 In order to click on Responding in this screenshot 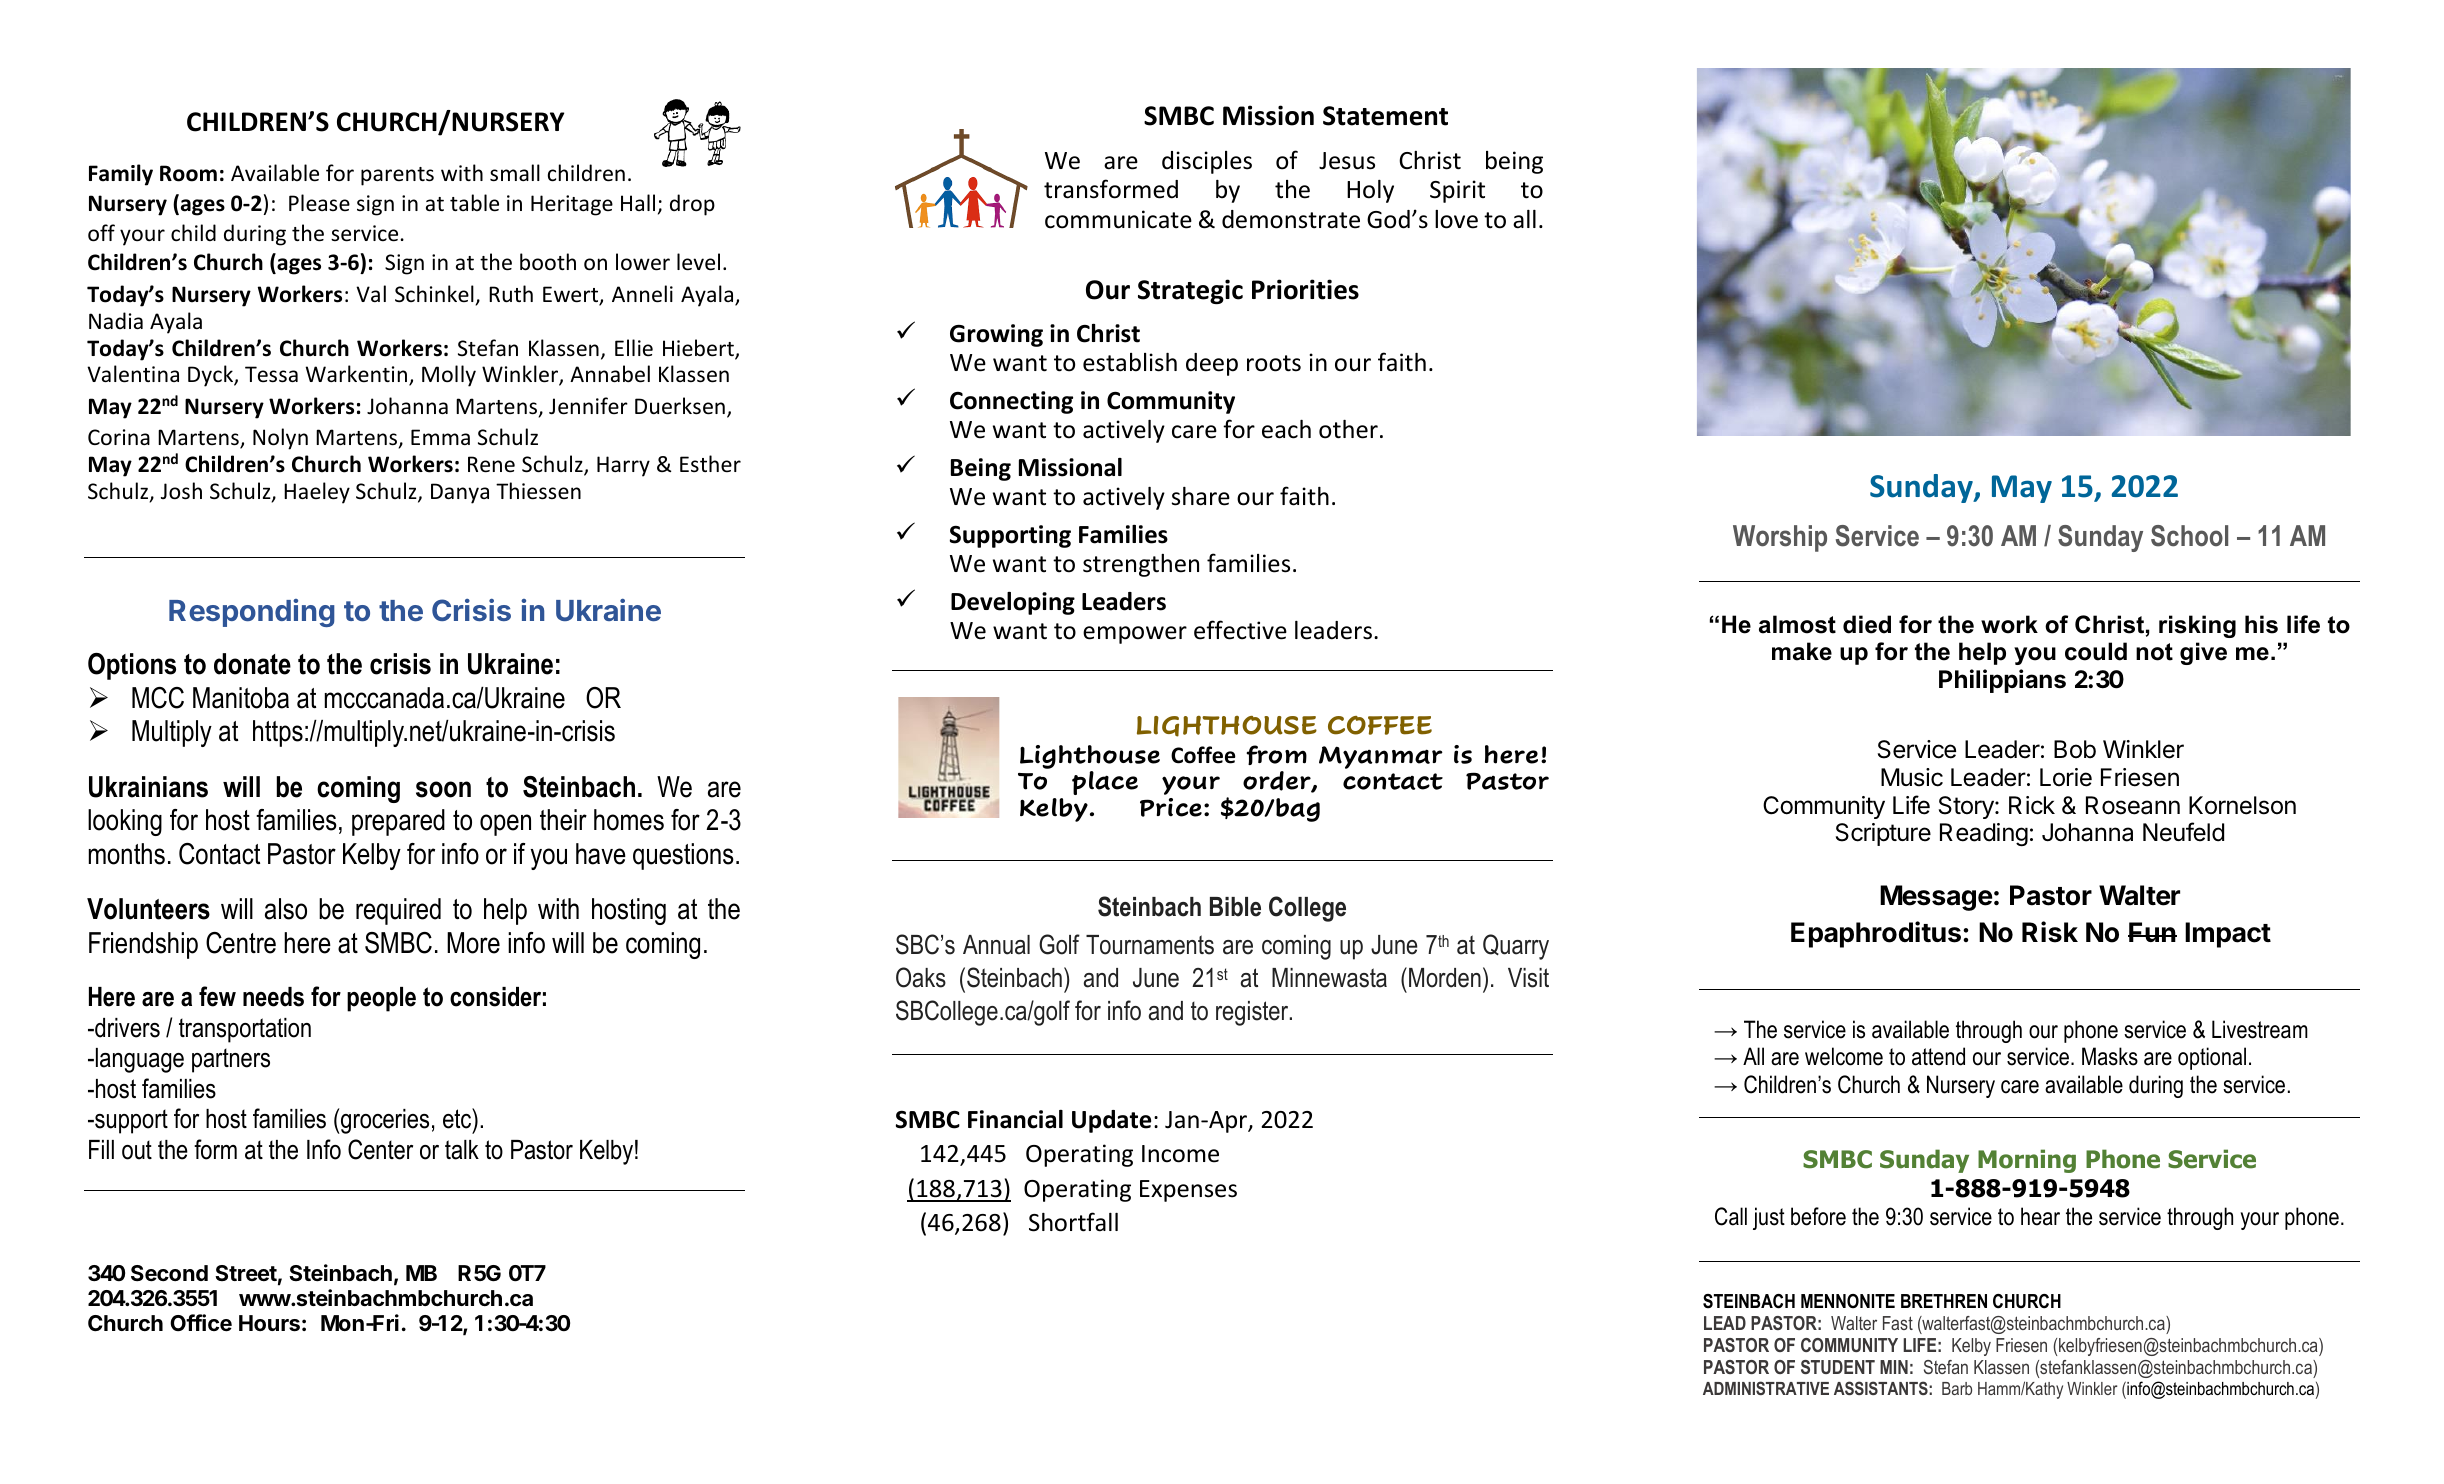, I will do `click(252, 613)`.
